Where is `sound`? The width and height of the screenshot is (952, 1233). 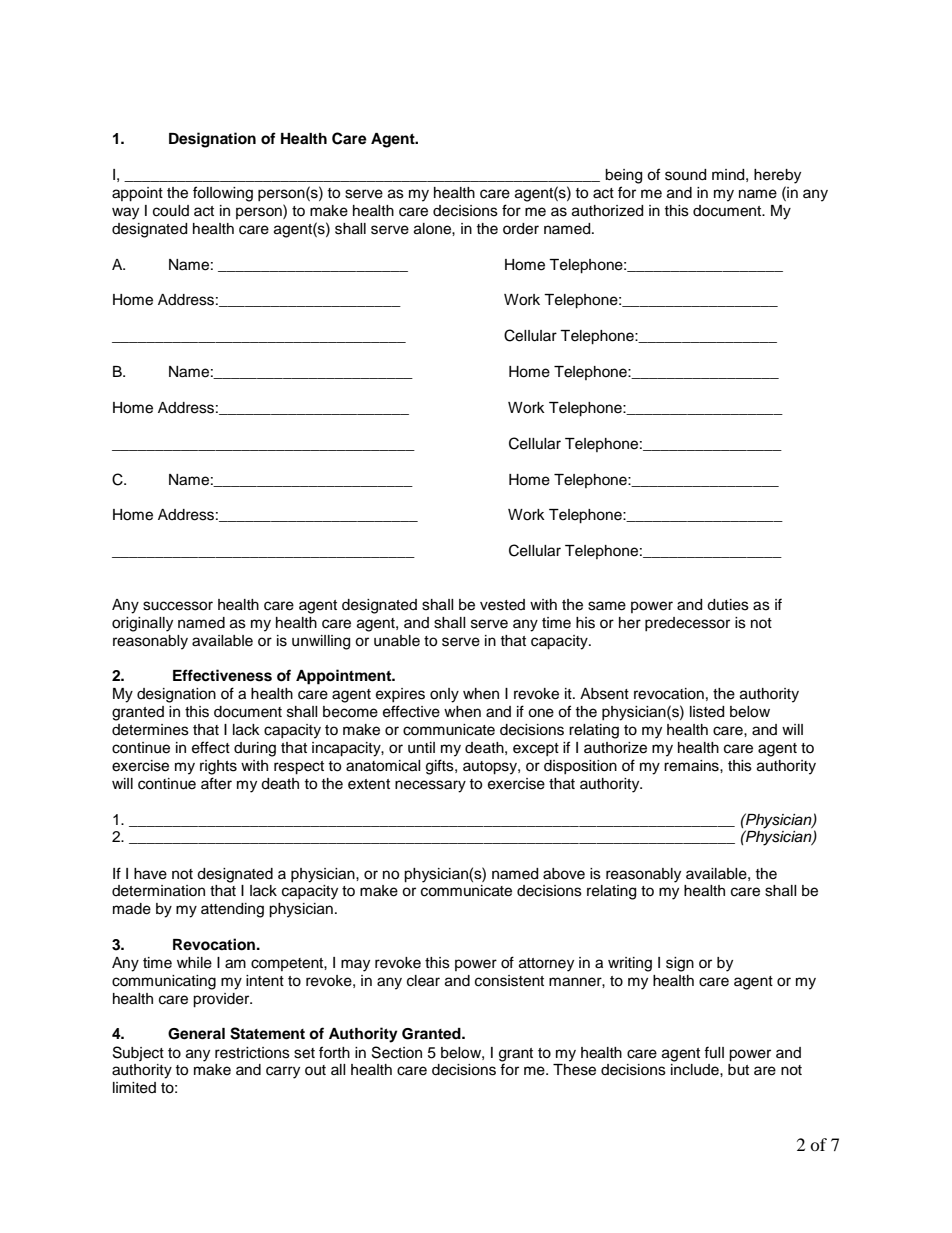 sound is located at coordinates (685, 175).
